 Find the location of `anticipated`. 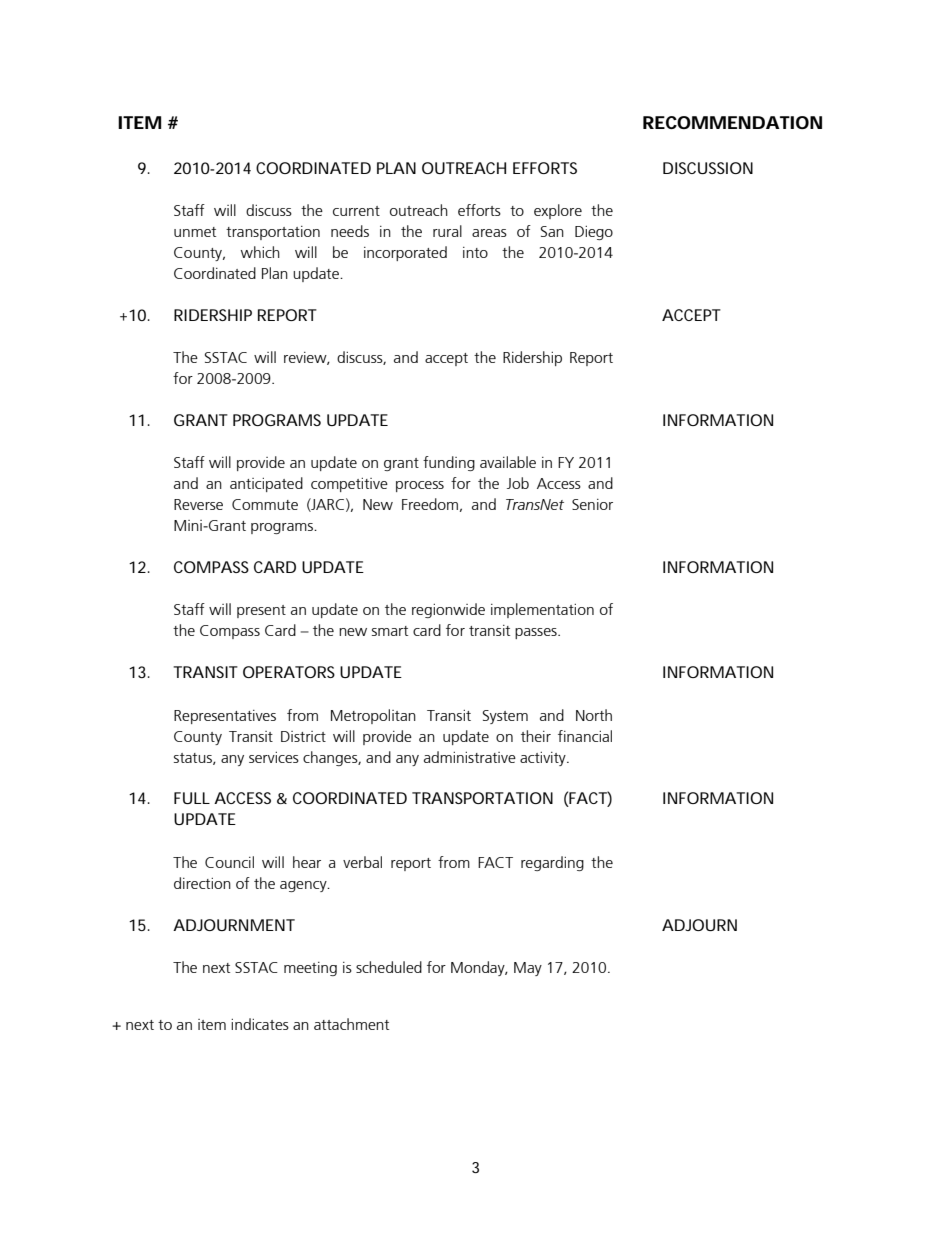

anticipated is located at coordinates (266, 484).
